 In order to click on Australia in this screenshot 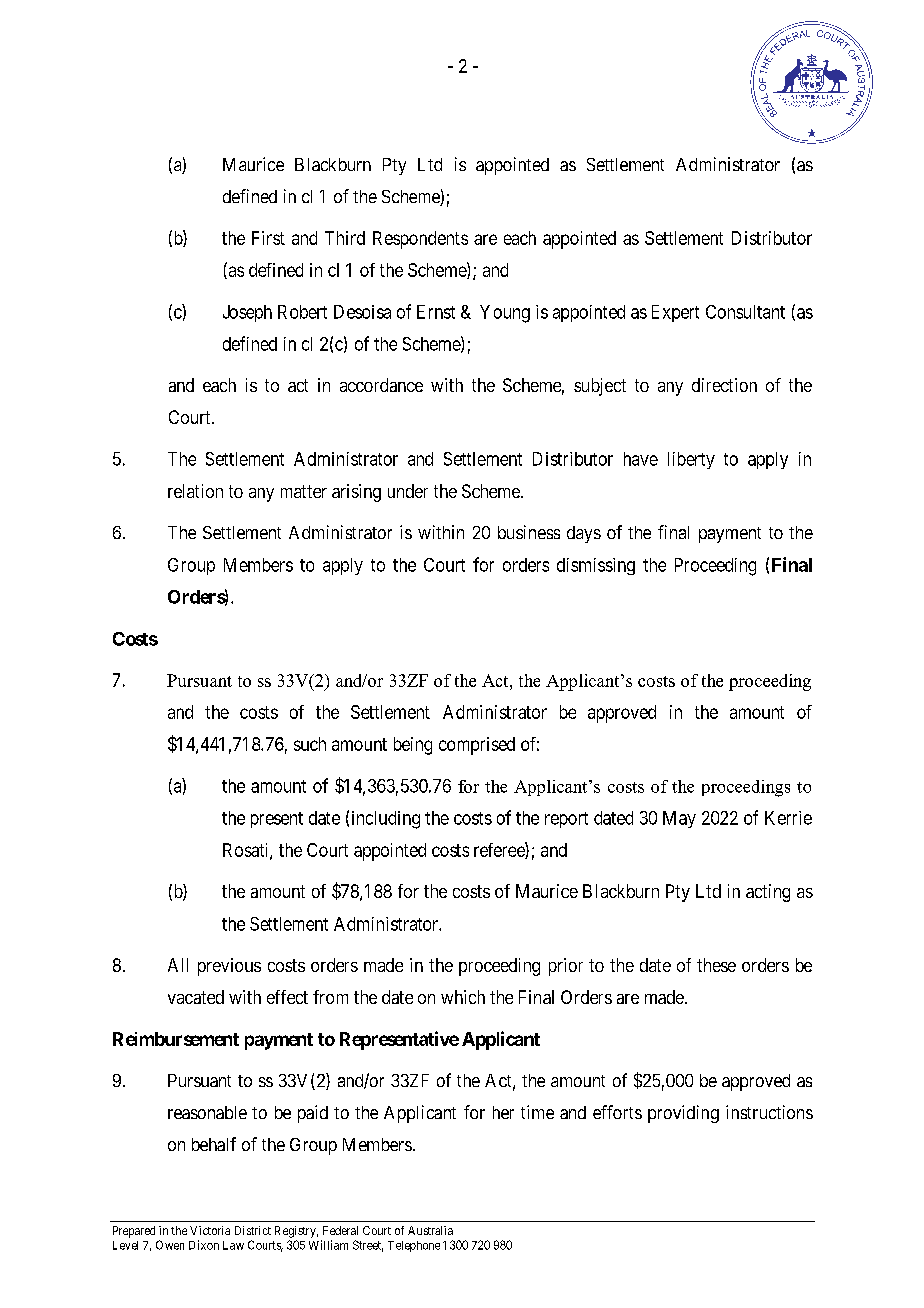, I will do `click(430, 1230)`.
